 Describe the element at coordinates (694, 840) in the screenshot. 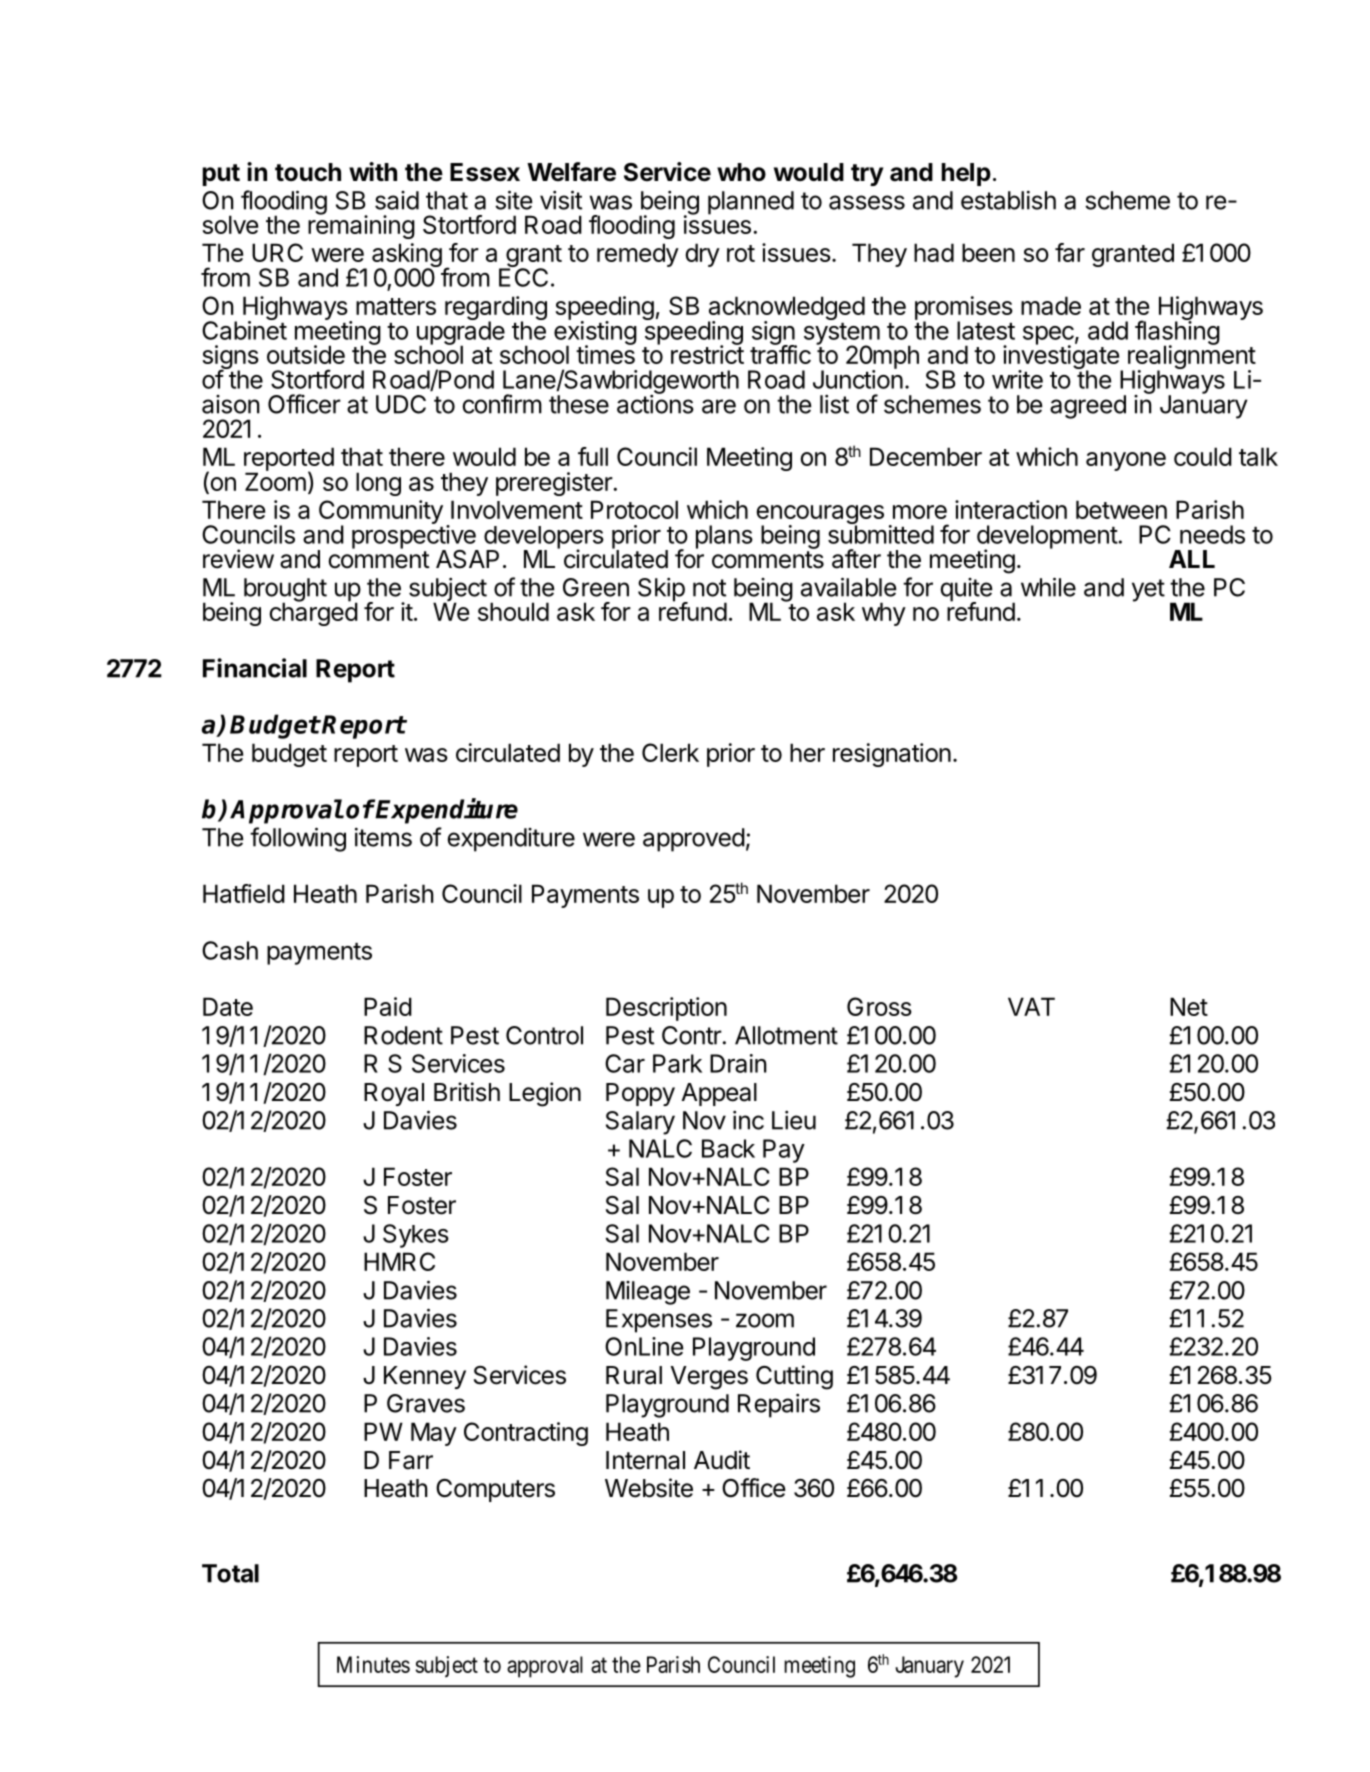

I see `approved` at that location.
